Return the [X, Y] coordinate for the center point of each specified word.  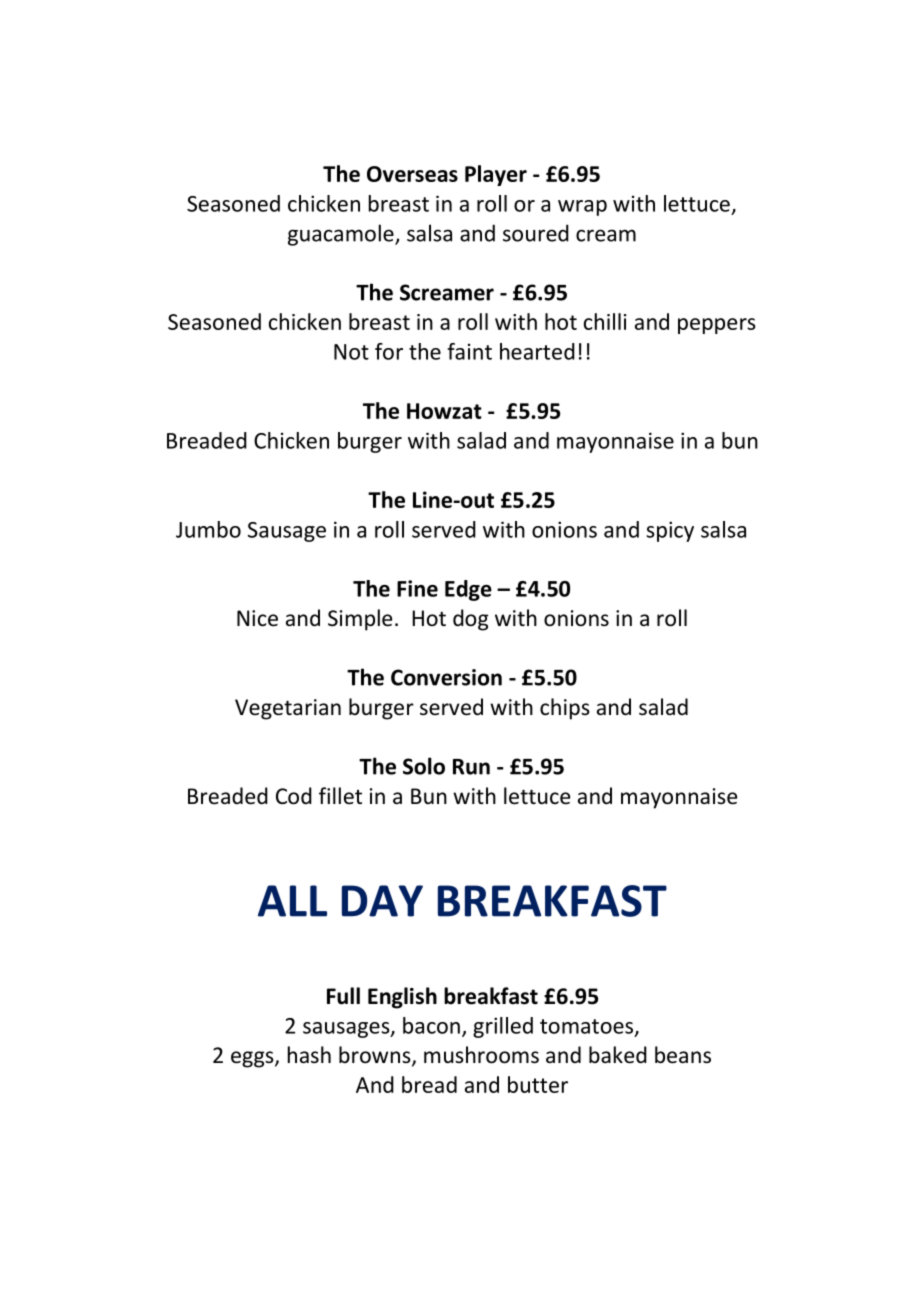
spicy [670, 531]
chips [565, 709]
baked [618, 1055]
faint [469, 351]
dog [471, 620]
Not [351, 352]
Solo [424, 766]
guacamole [342, 235]
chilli [605, 321]
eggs [253, 1059]
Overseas [412, 174]
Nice [257, 618]
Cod [294, 796]
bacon [431, 1025]
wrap [582, 208]
